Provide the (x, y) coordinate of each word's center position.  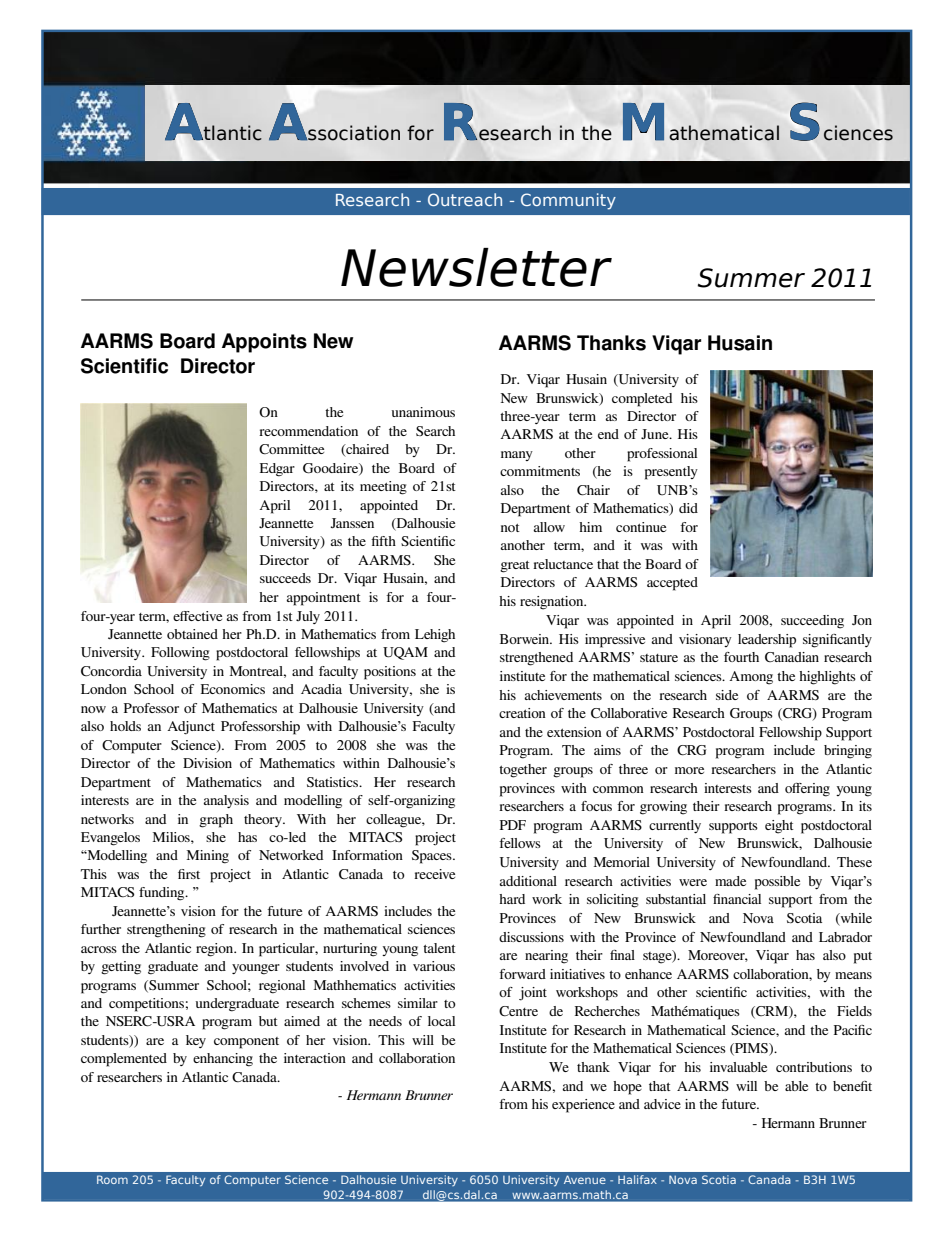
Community (568, 201)
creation (522, 713)
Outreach (465, 199)
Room (112, 1179)
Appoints (264, 343)
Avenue (585, 1179)
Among (751, 678)
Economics (233, 689)
